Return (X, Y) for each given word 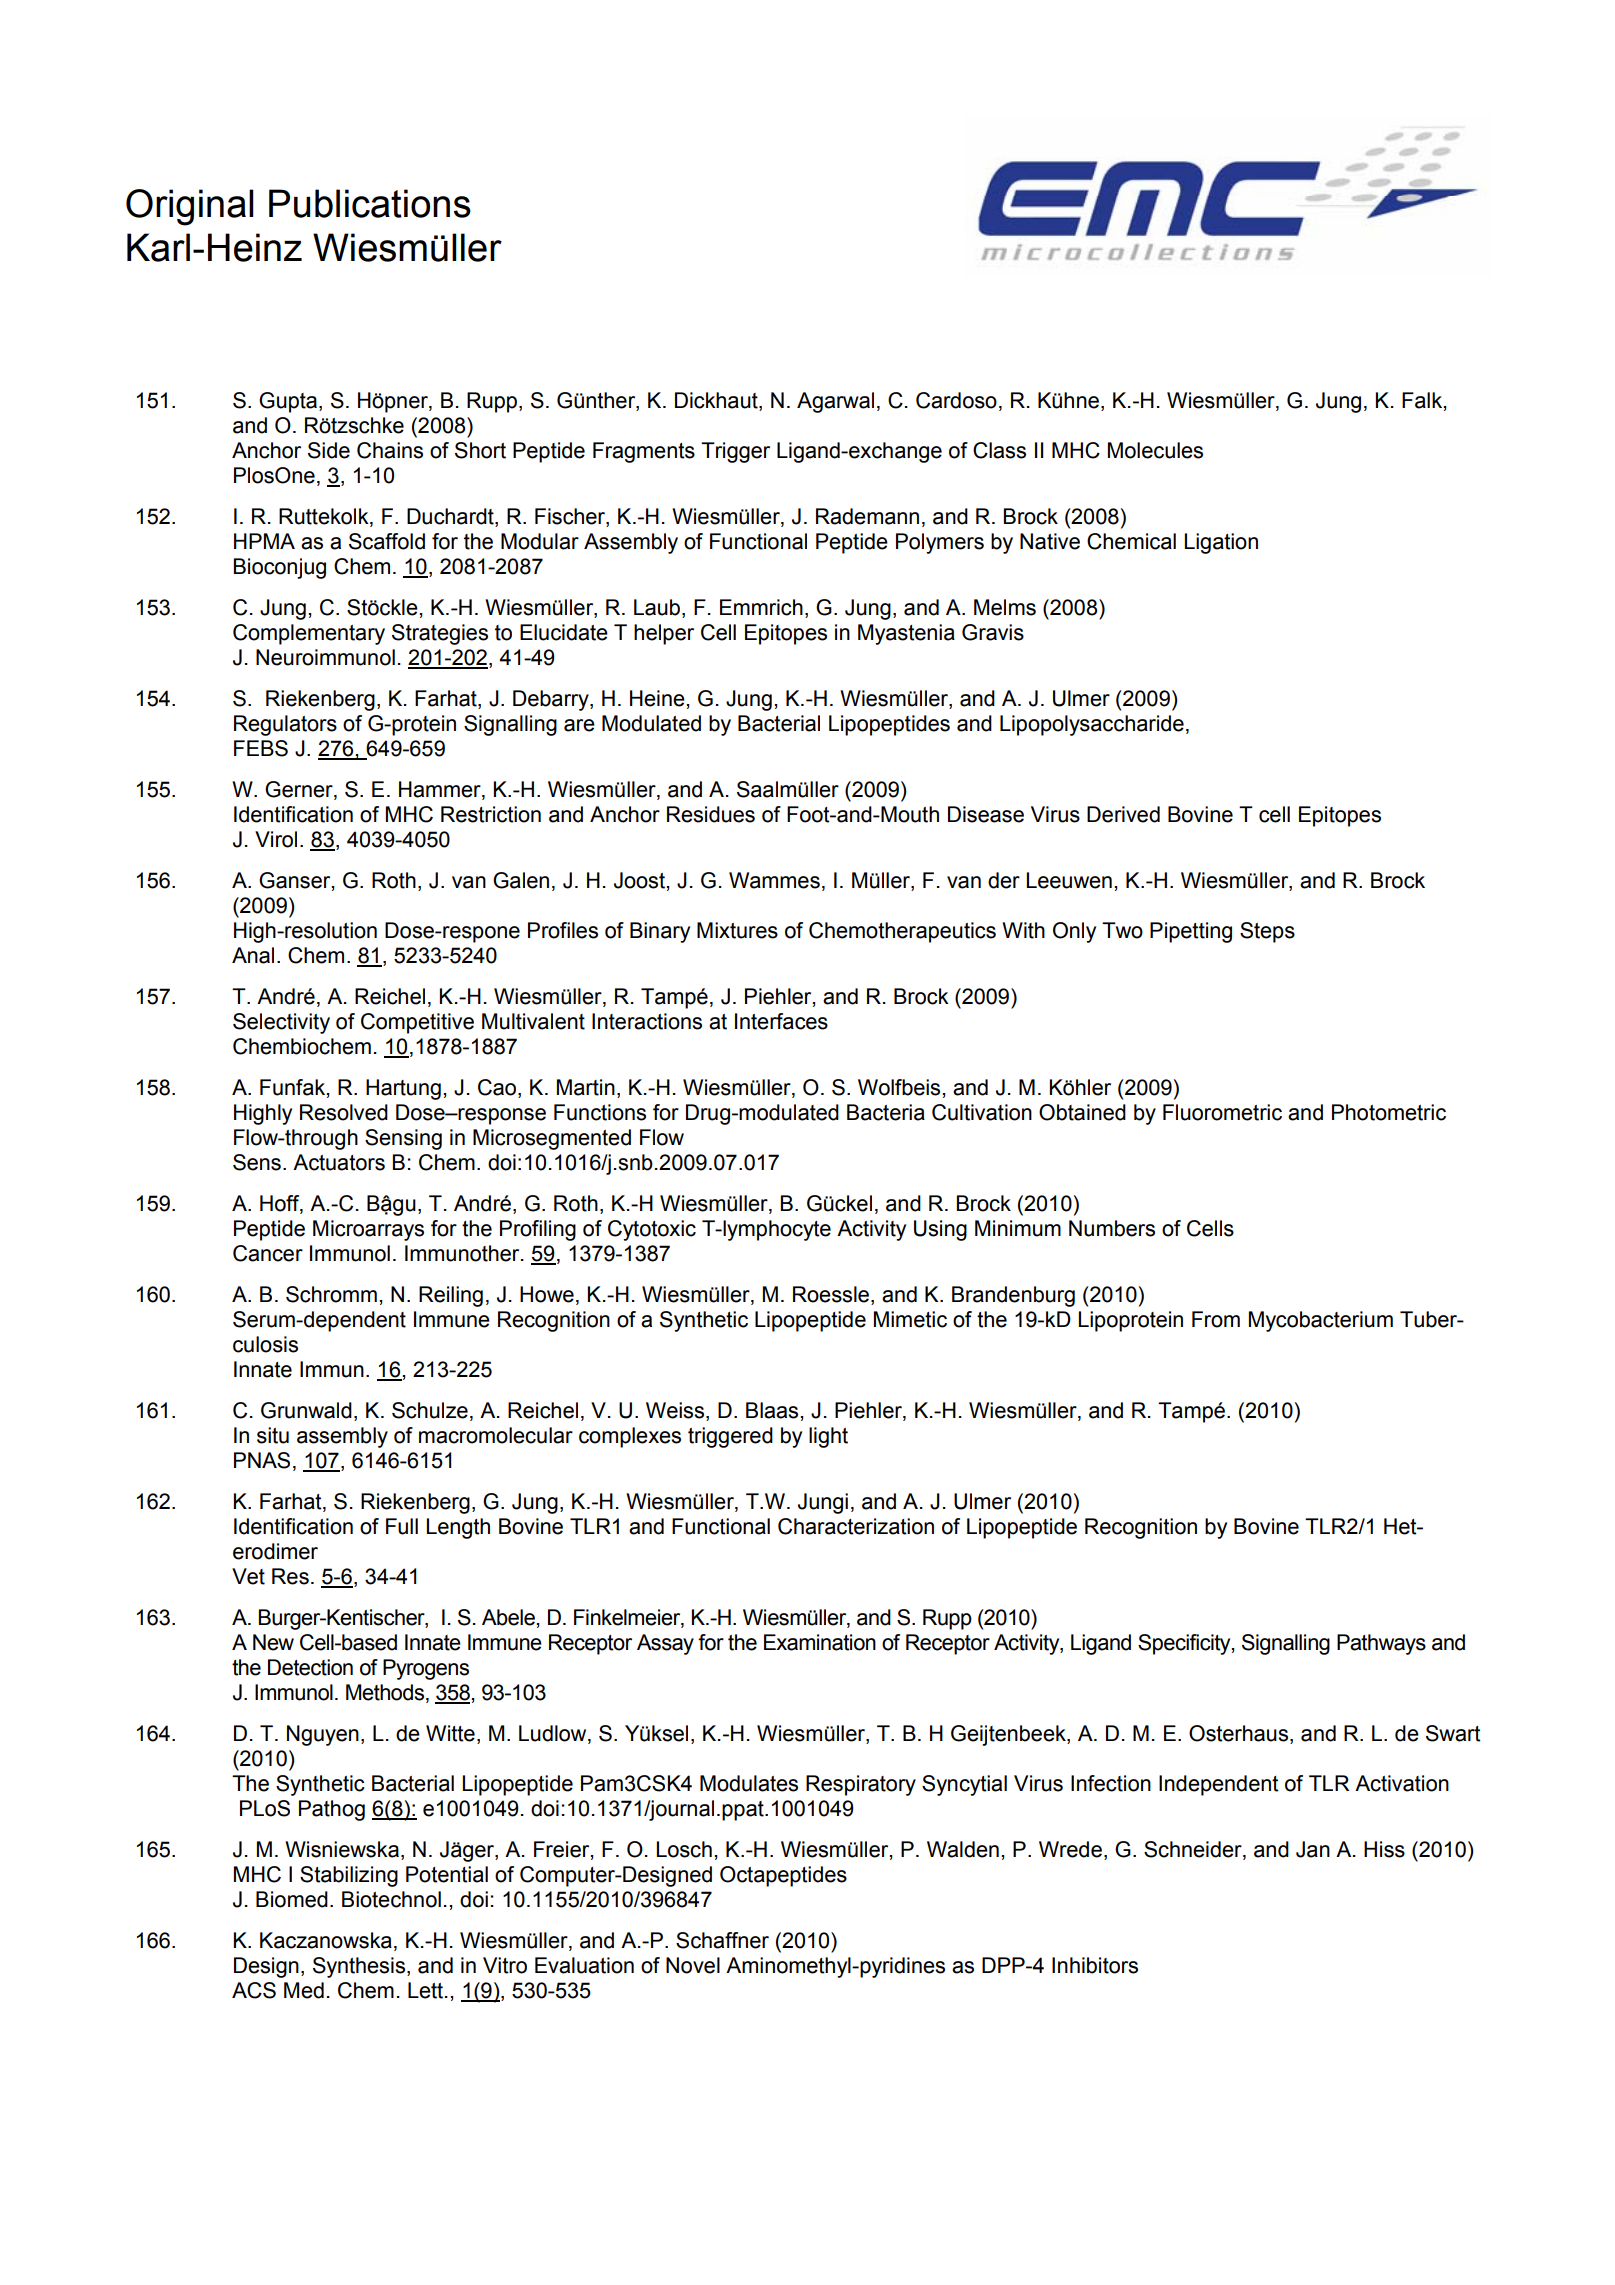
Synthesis (359, 1967)
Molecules (1155, 450)
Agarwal (835, 402)
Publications (370, 203)
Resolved (344, 1112)
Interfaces (781, 1021)
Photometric (1389, 1112)
